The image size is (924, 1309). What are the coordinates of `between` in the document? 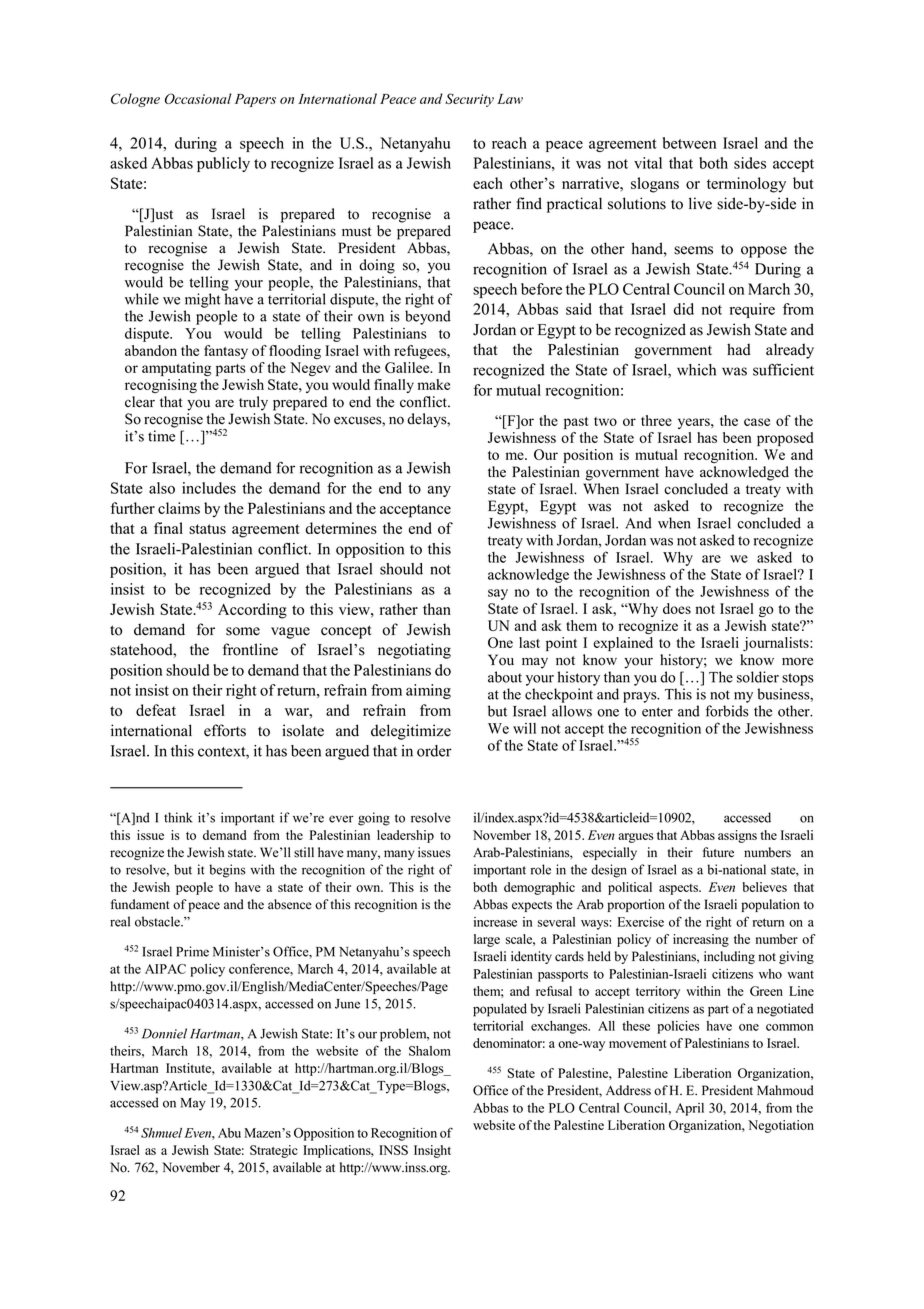 It's located at (689, 143).
